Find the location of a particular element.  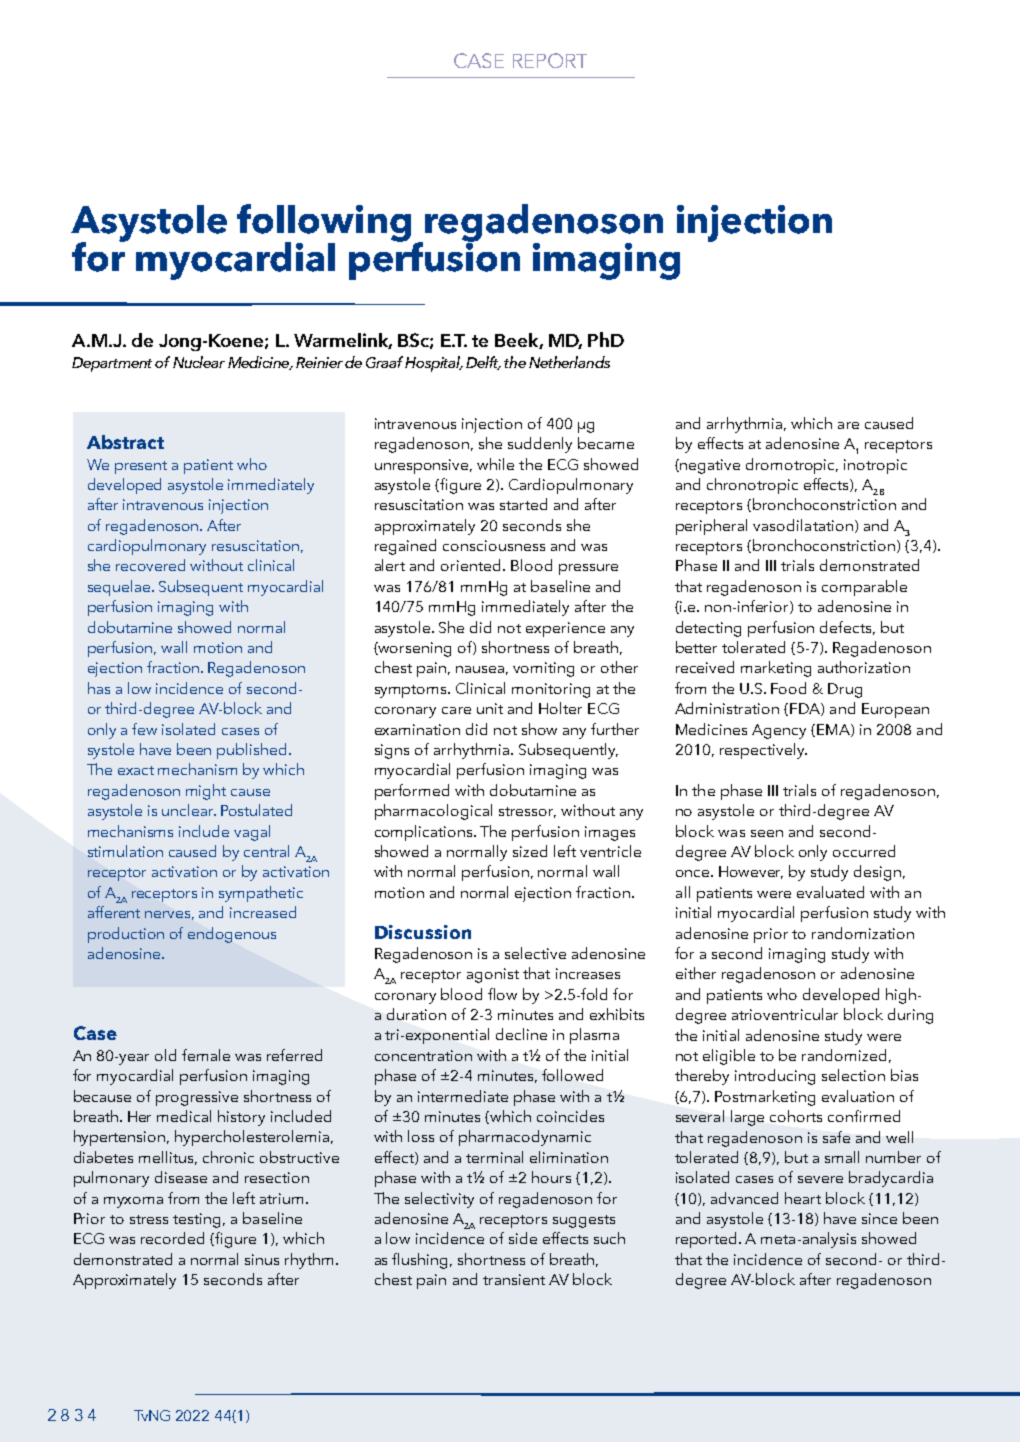

Delft is located at coordinates (483, 363).
